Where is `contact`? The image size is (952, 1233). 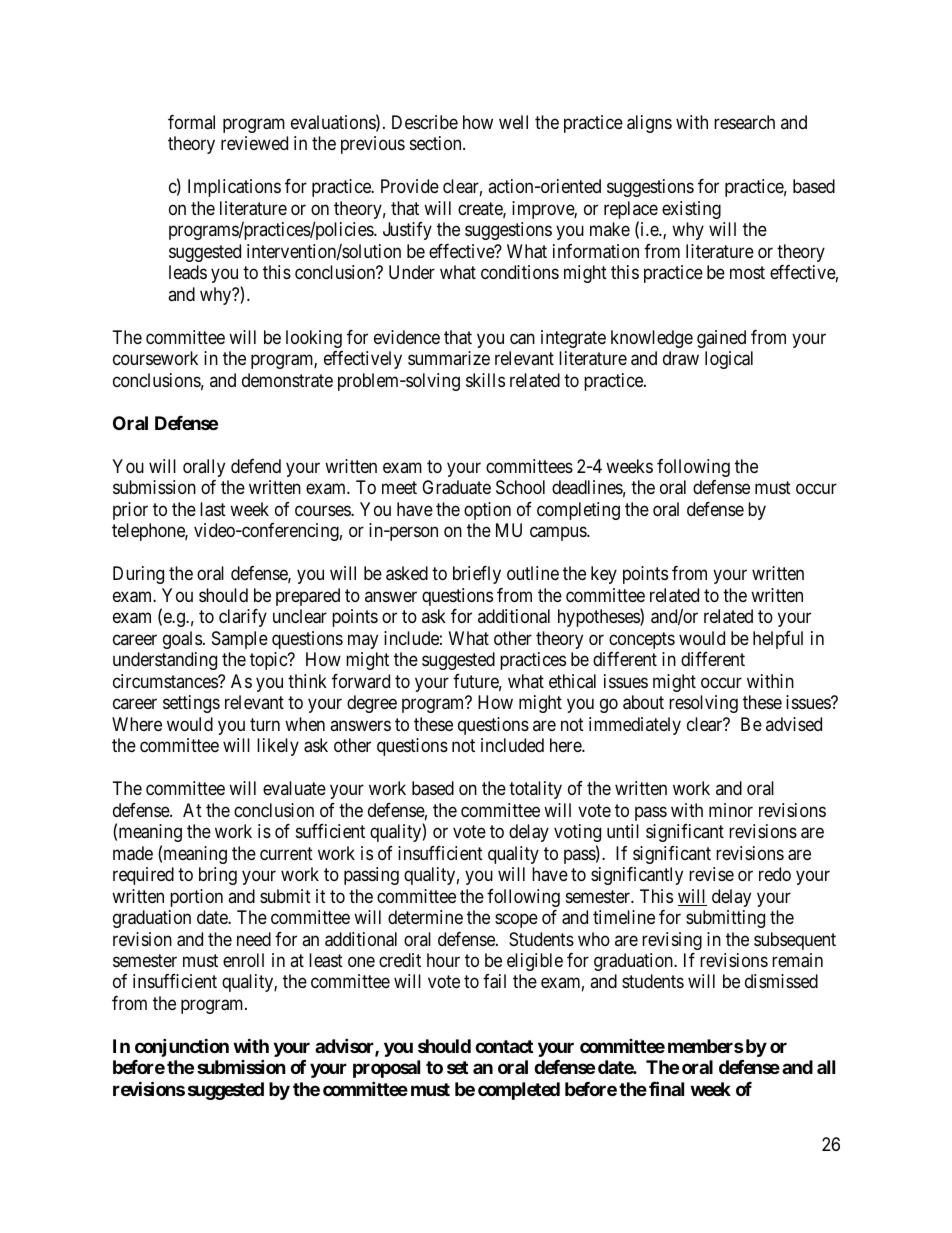 contact is located at coordinates (504, 1046).
